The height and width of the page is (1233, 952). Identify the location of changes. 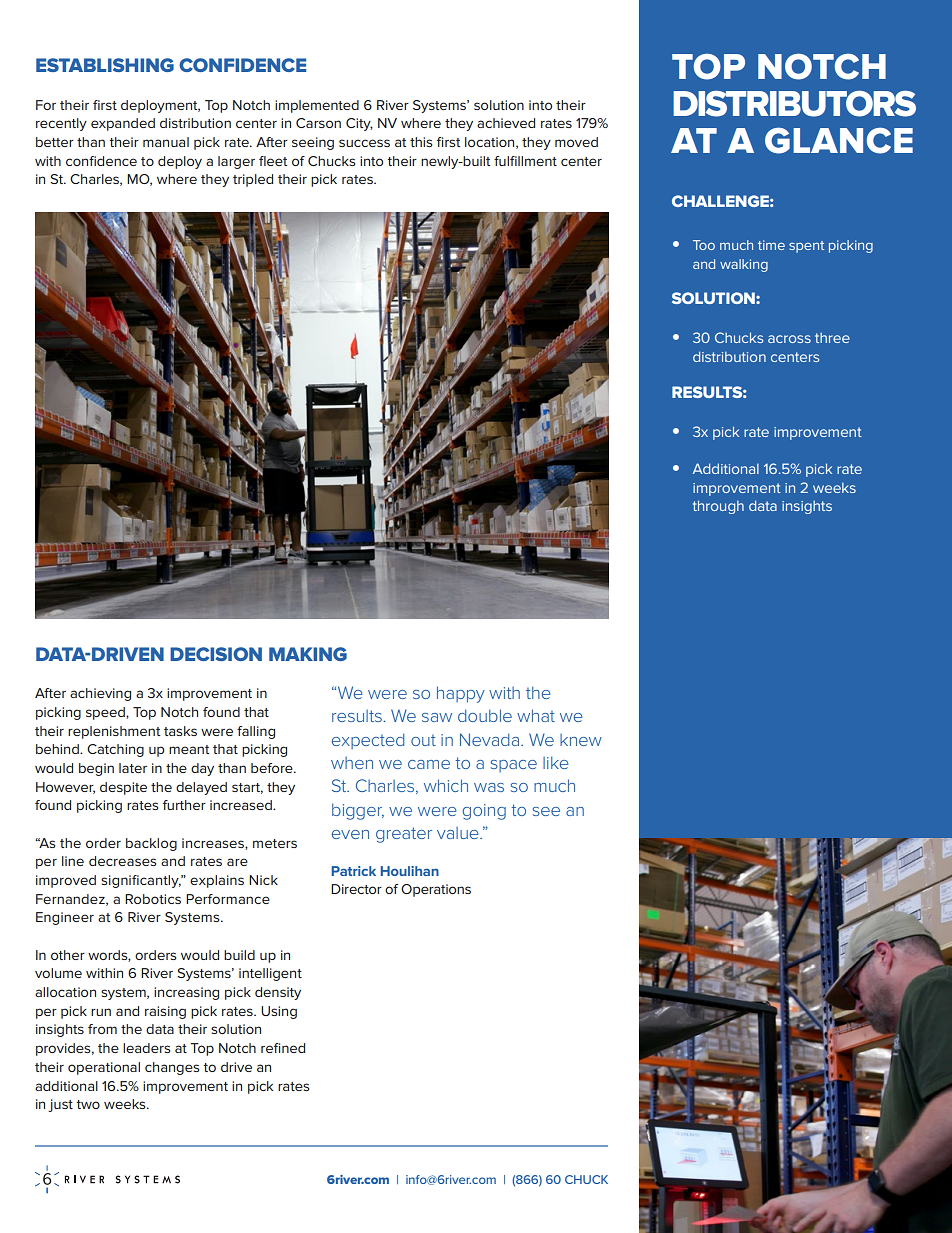
(172, 1068).
